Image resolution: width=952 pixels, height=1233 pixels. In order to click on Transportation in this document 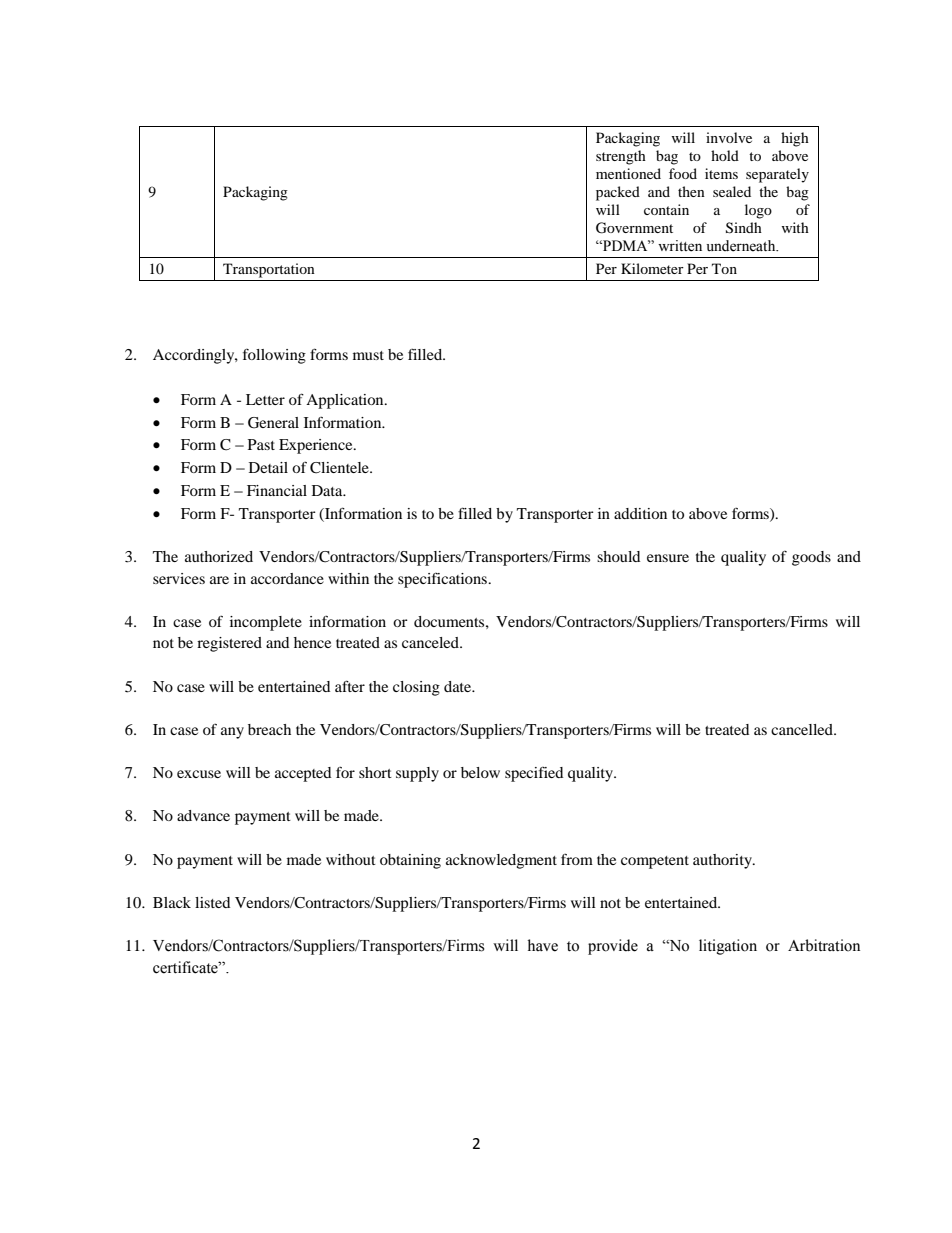, I will do `click(269, 270)`.
